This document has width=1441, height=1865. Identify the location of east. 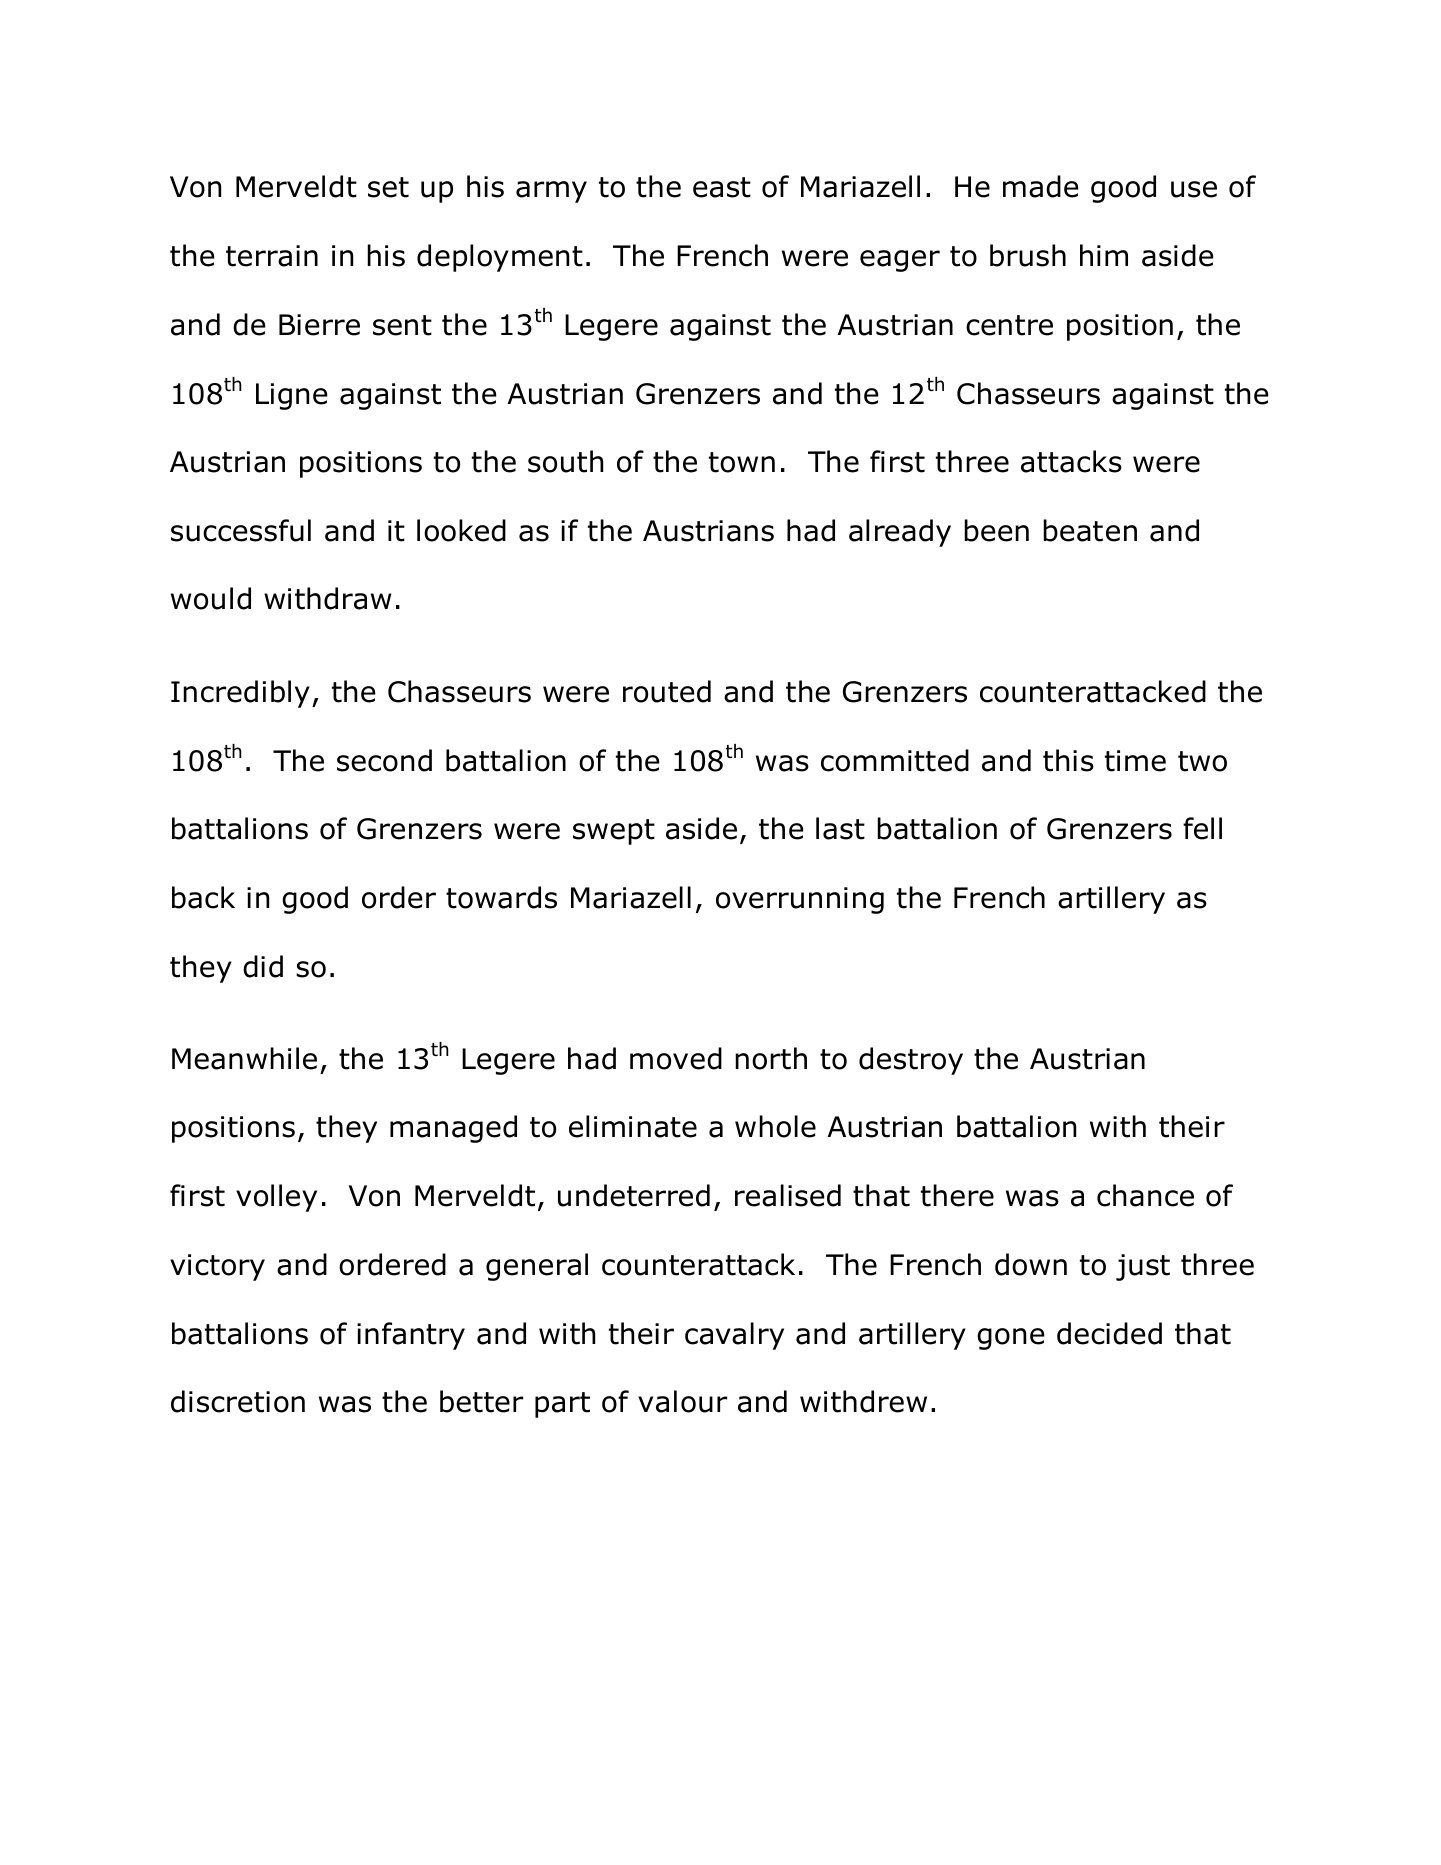
(722, 187).
